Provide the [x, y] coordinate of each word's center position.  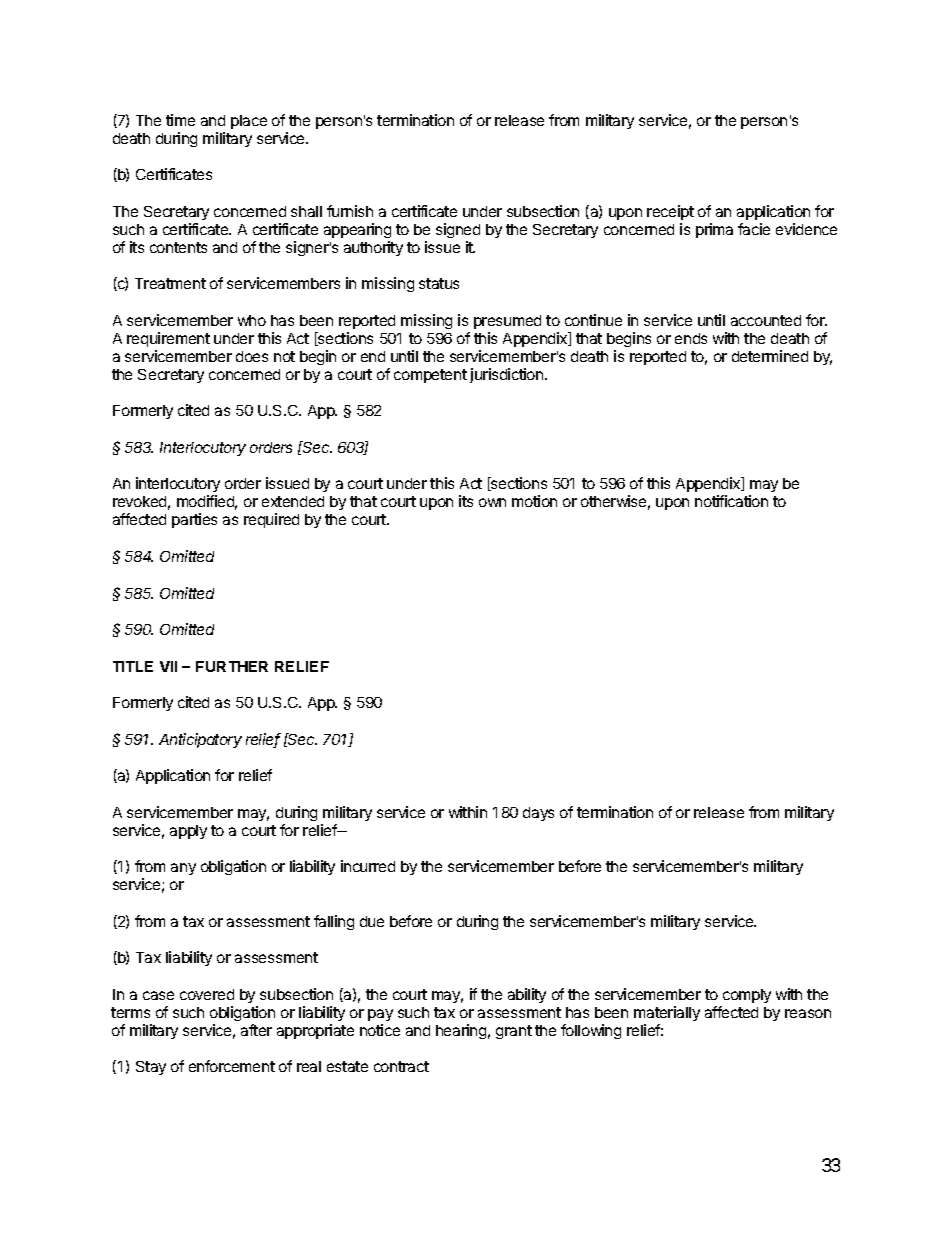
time [180, 120]
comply [747, 996]
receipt [670, 212]
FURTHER [232, 666]
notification [731, 501]
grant [514, 1032]
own [492, 502]
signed [458, 230]
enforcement [232, 1066]
